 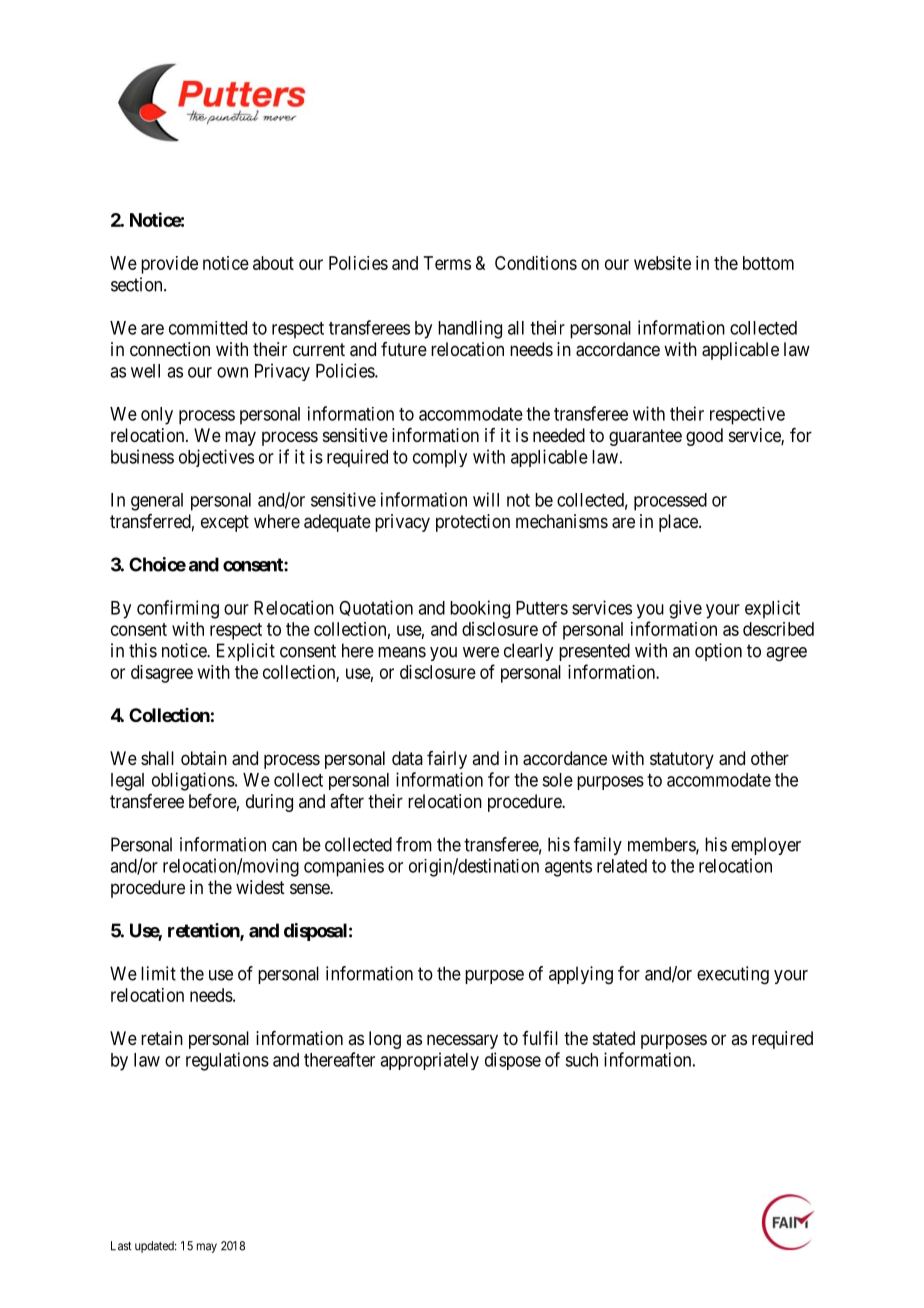 What do you see at coordinates (447, 263) in the screenshot?
I see `Terms` at bounding box center [447, 263].
